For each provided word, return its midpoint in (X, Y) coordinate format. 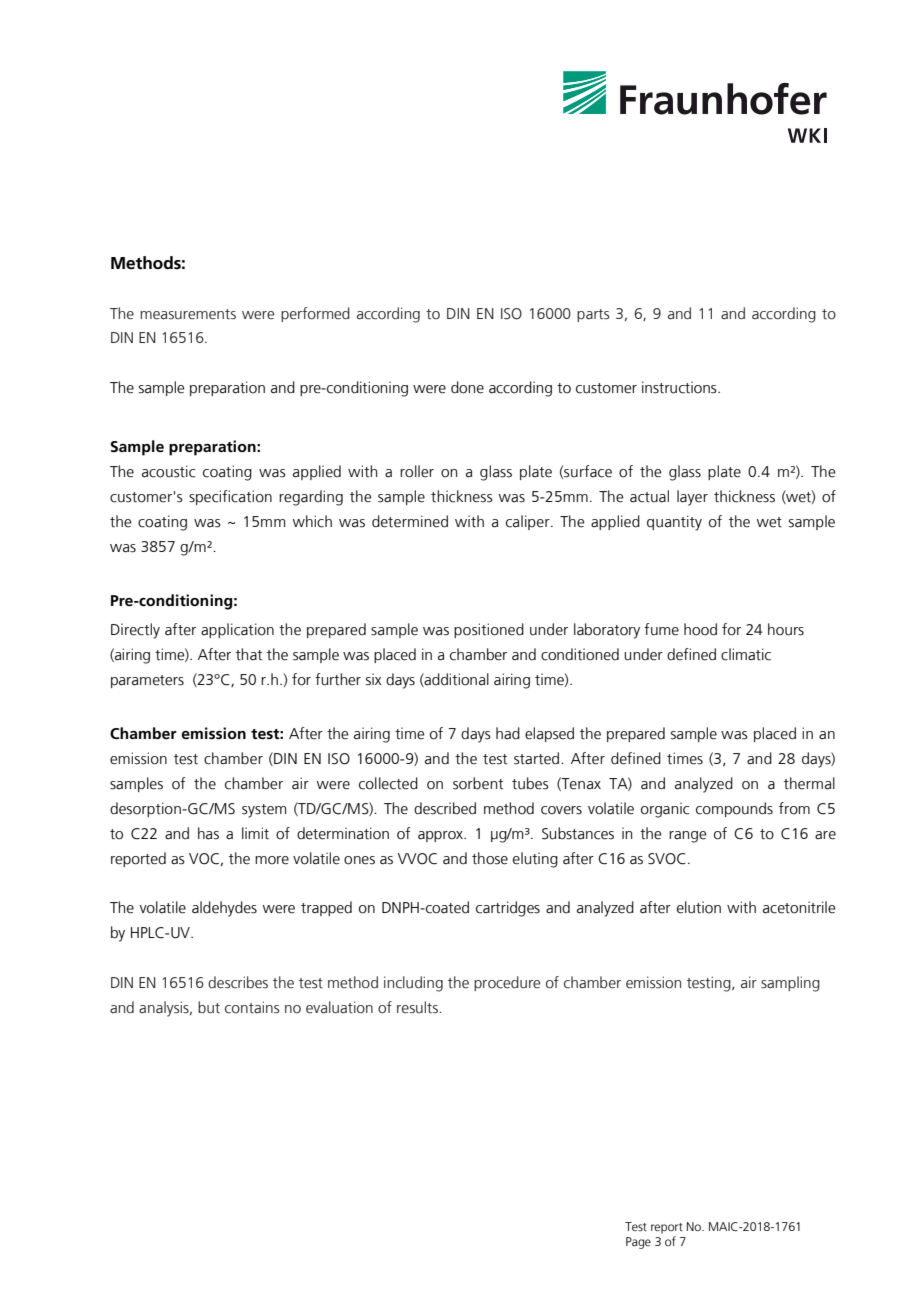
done (467, 387)
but (209, 1007)
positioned (489, 630)
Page (638, 1243)
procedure (507, 983)
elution (699, 907)
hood (700, 629)
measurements (188, 314)
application (237, 630)
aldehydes (224, 909)
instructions (680, 387)
